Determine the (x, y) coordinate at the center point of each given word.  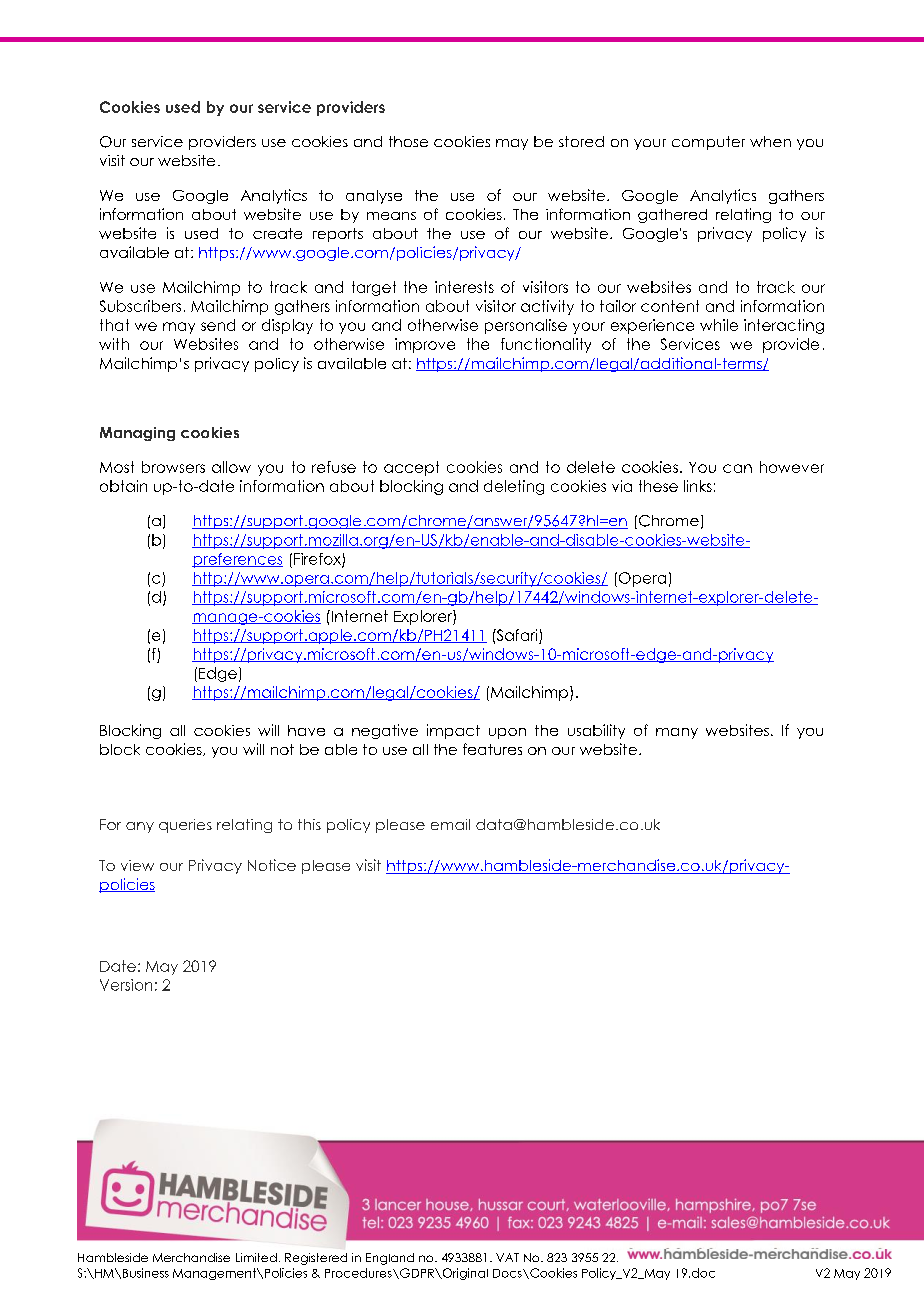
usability (596, 731)
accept (411, 468)
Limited (256, 1257)
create (277, 233)
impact (453, 731)
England (390, 1259)
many (677, 733)
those (408, 141)
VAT (507, 1257)
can (737, 468)
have (306, 730)
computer (708, 143)
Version (126, 985)
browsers (173, 467)
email (450, 824)
